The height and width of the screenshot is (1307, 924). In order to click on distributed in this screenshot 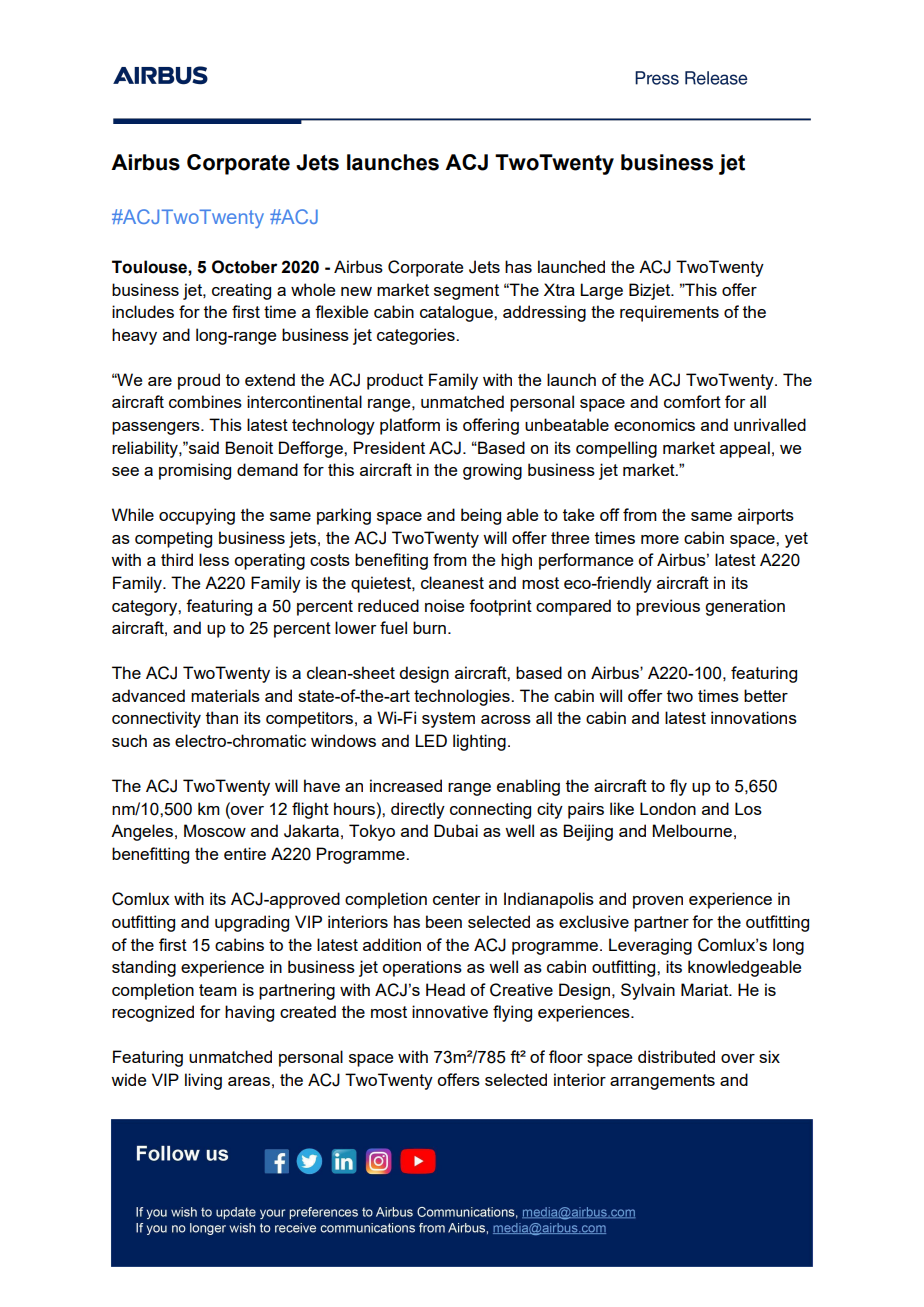, I will do `click(676, 1056)`.
